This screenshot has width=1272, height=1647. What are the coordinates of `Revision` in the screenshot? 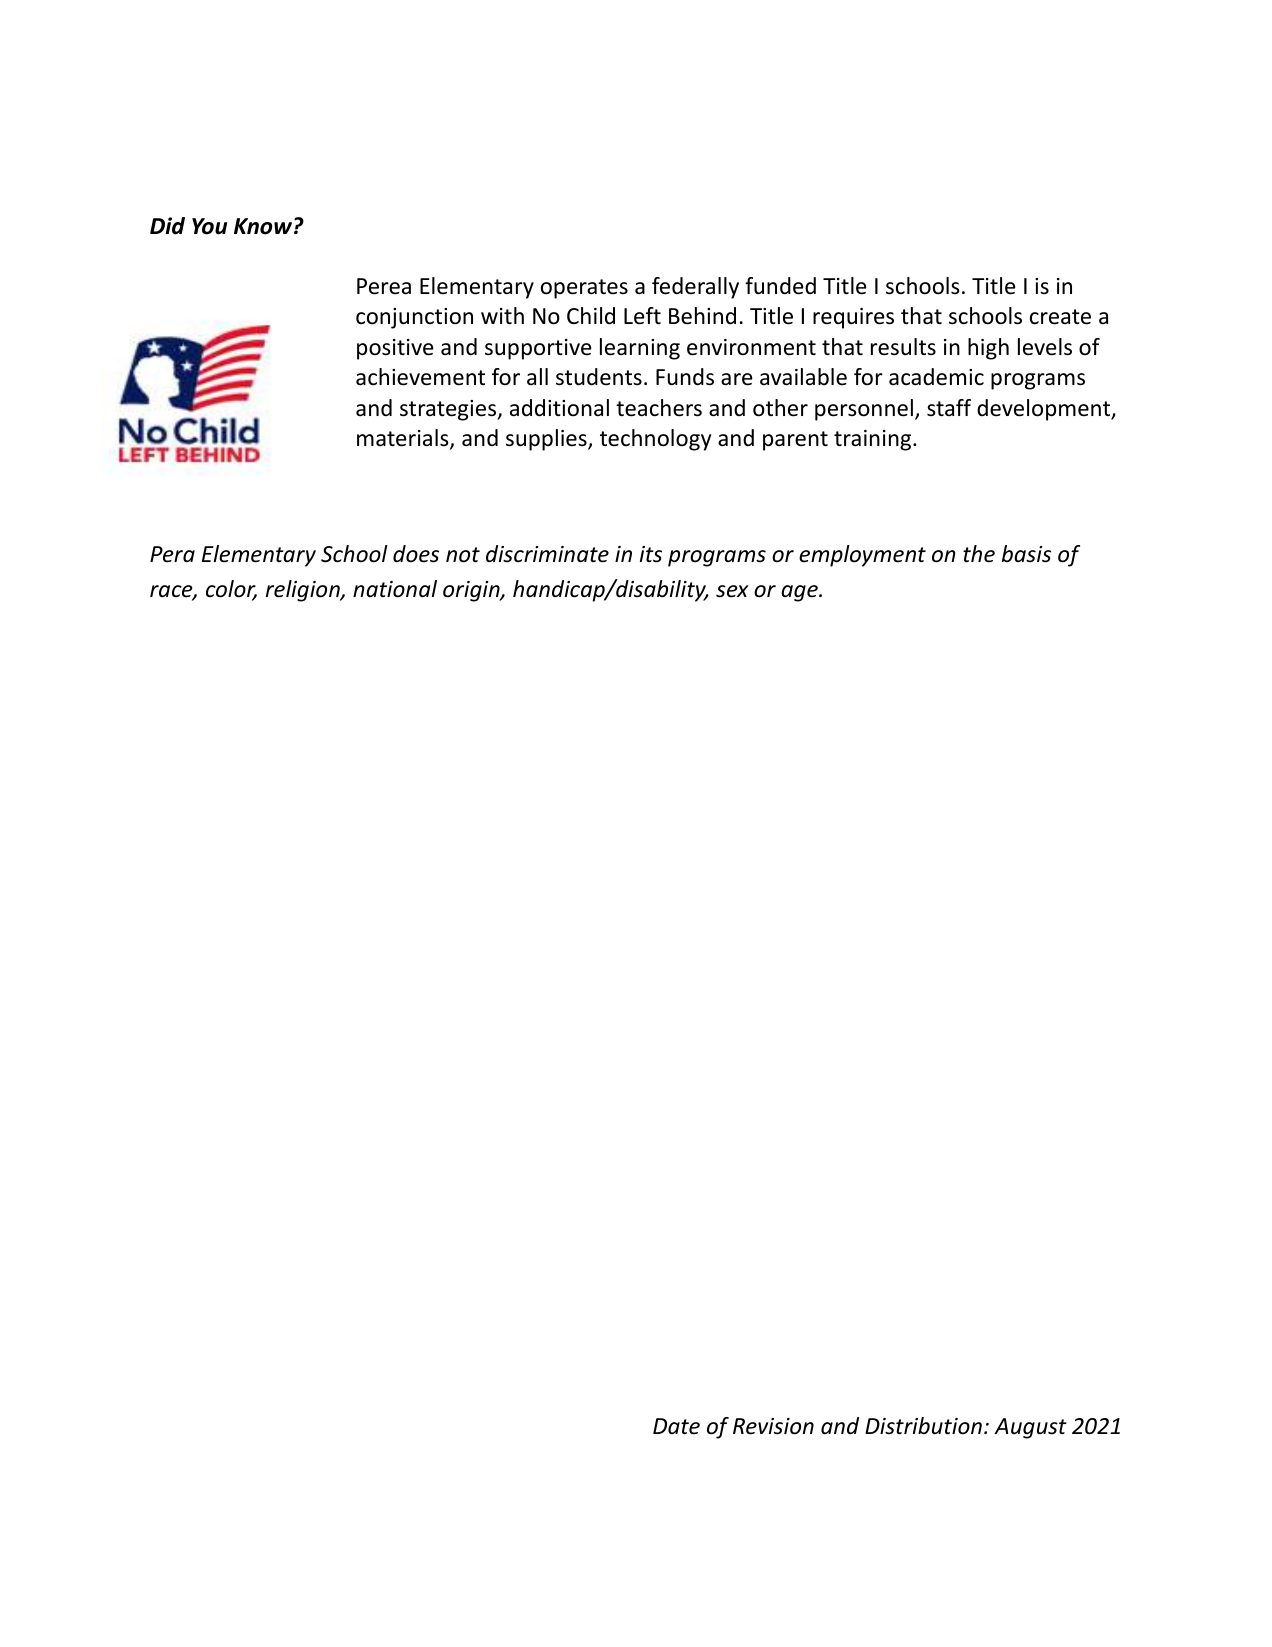 It's located at (773, 1426).
